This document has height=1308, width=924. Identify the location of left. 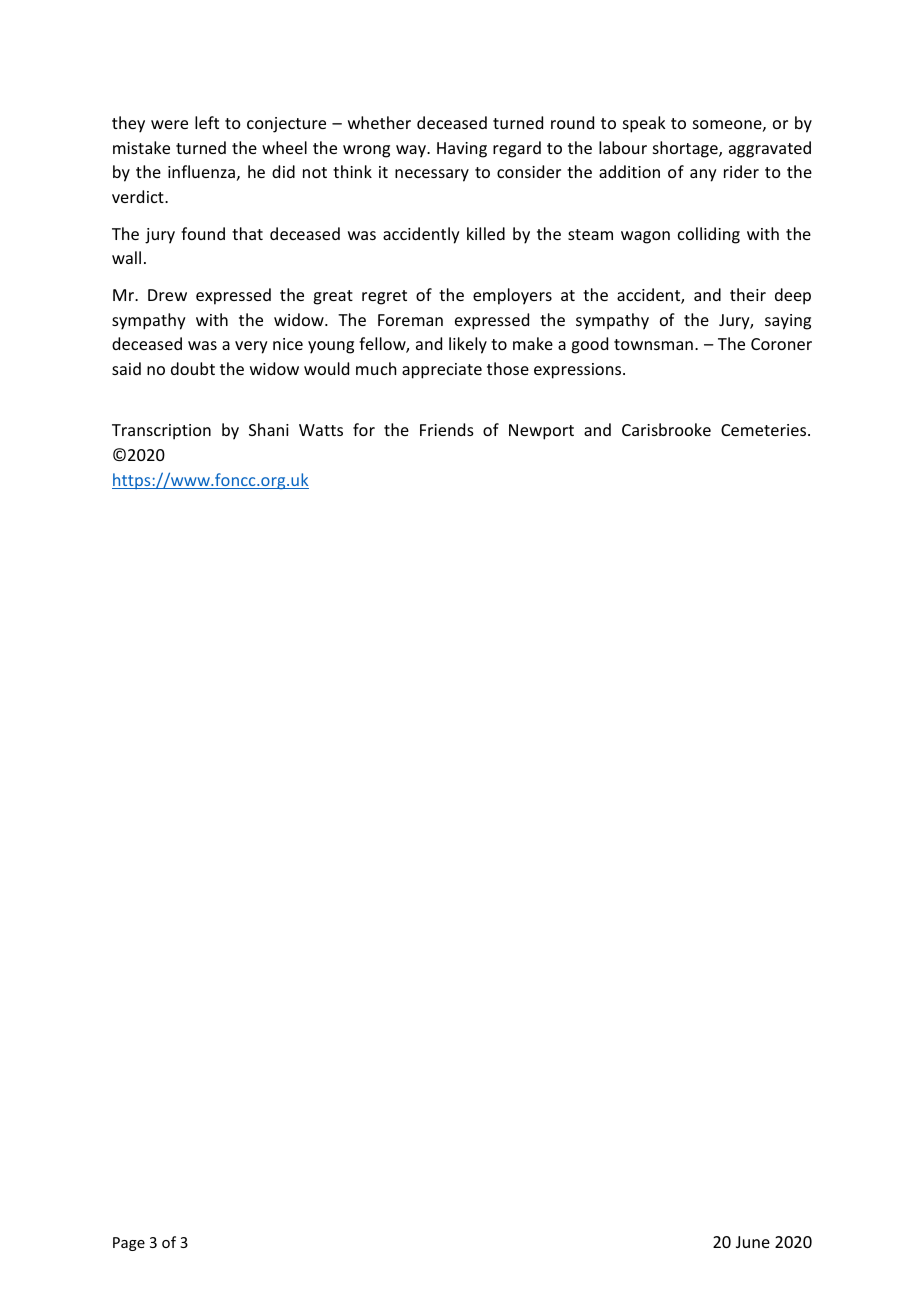
(207, 122).
